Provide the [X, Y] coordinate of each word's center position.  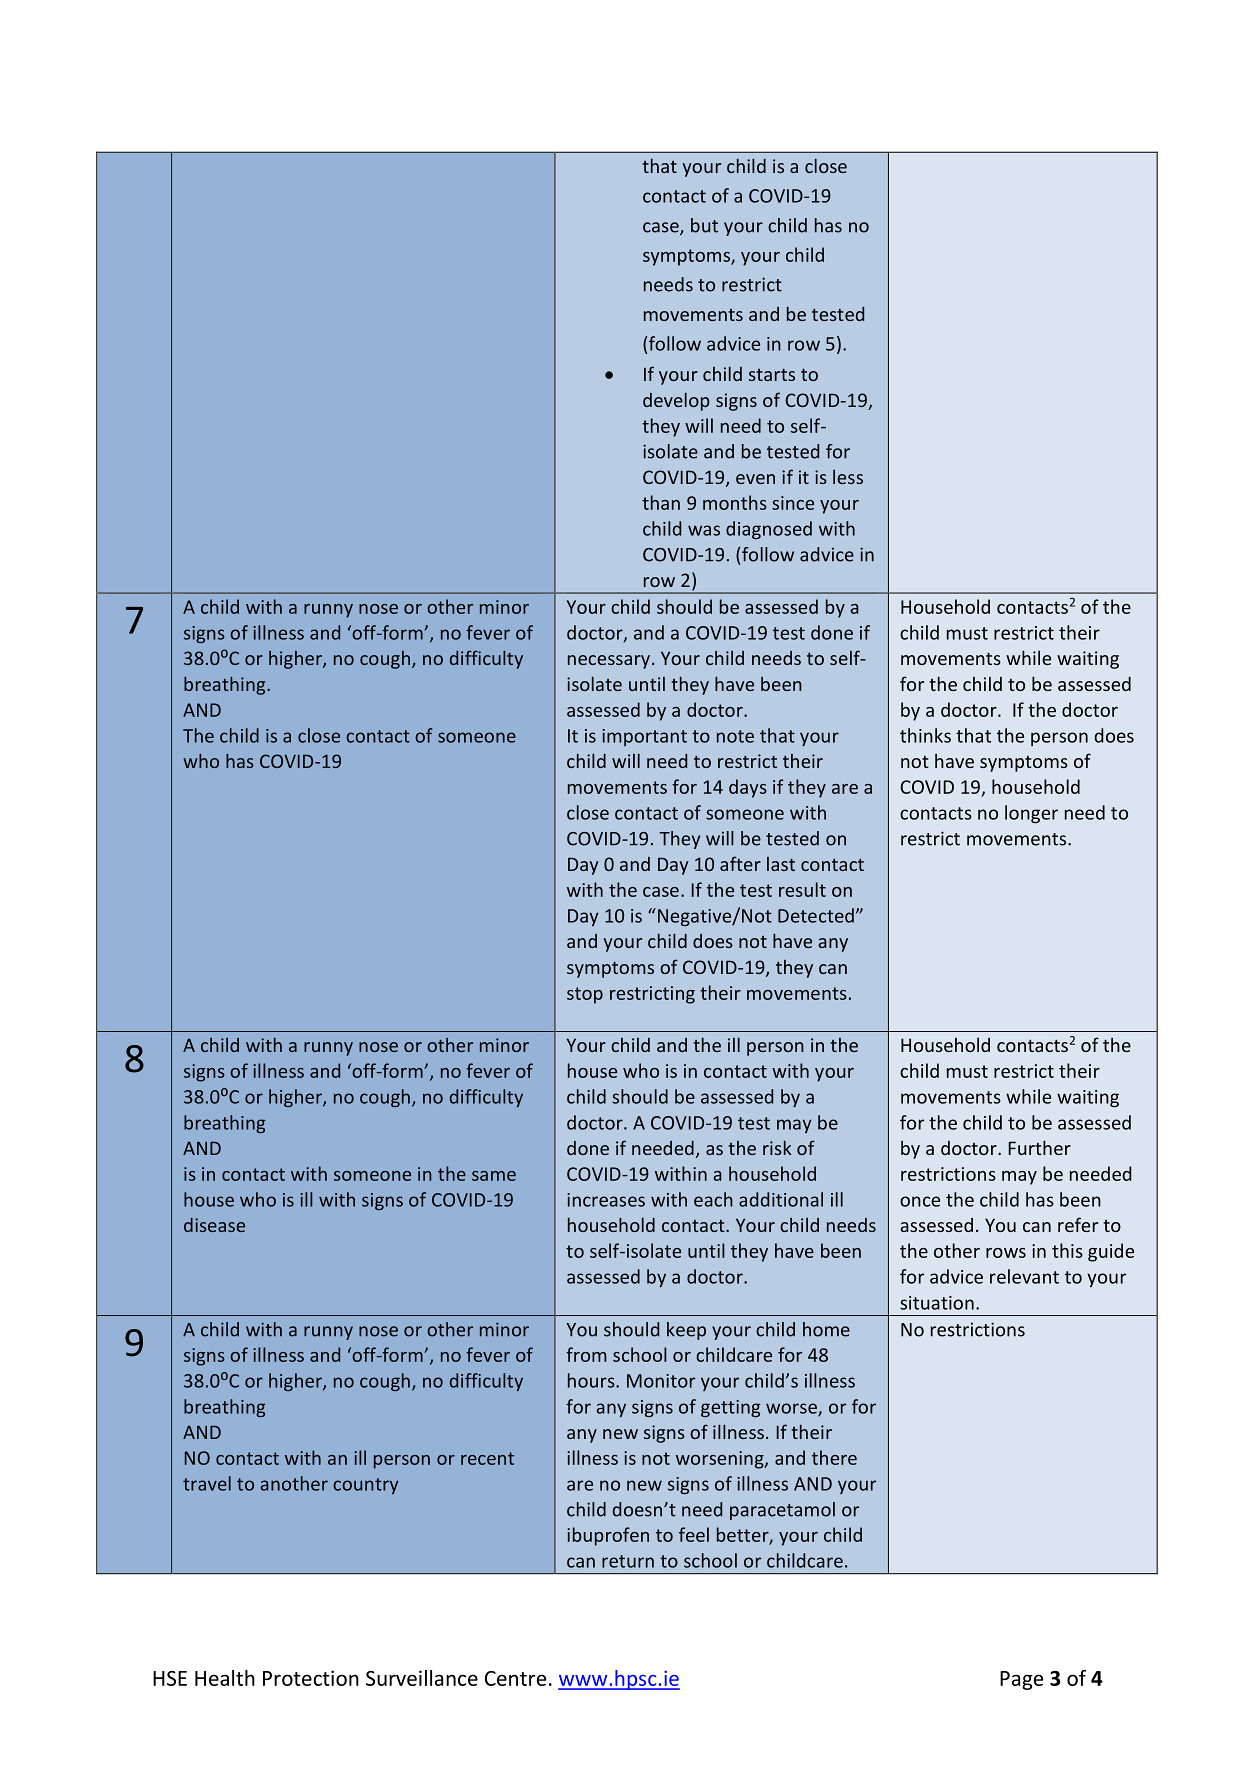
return [628, 1561]
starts [772, 374]
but [704, 225]
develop [676, 401]
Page [1022, 1680]
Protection [311, 1678]
